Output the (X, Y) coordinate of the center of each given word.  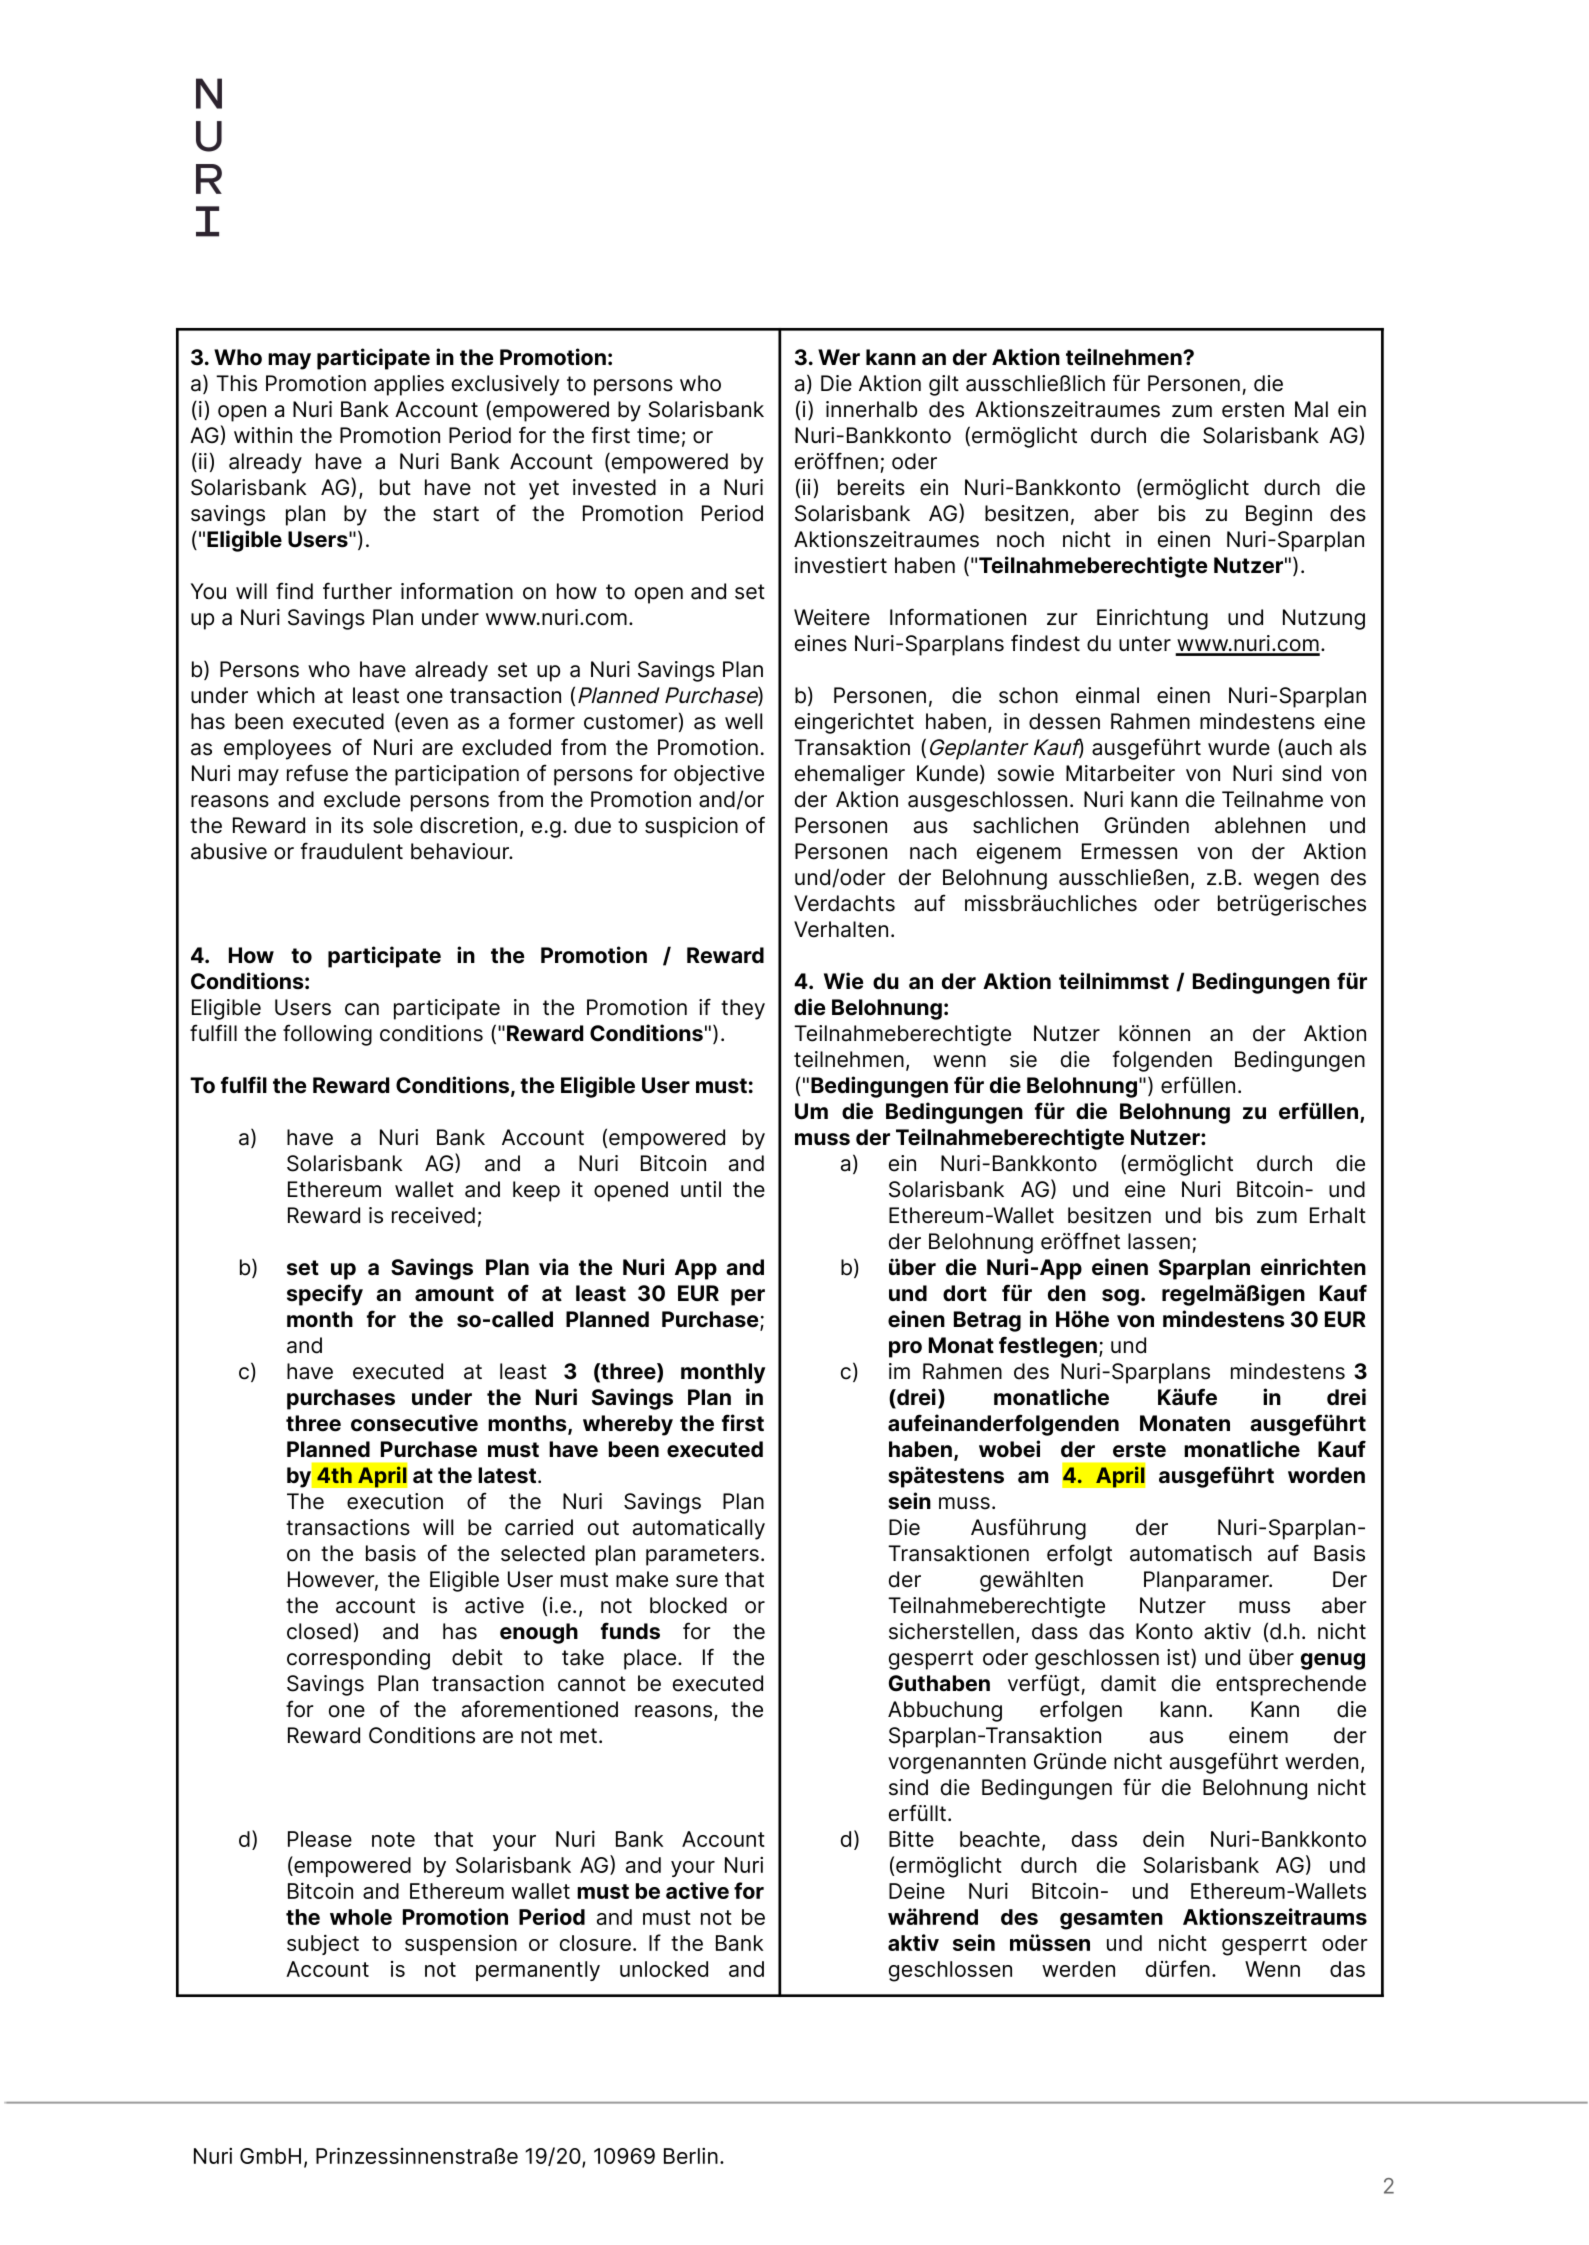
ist (1179, 1658)
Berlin (691, 2156)
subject (323, 1945)
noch (1020, 539)
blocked (688, 1605)
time (658, 435)
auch (1308, 747)
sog (1120, 1297)
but (395, 487)
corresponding (358, 1659)
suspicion (691, 827)
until (701, 1189)
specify (325, 1295)
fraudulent (352, 851)
